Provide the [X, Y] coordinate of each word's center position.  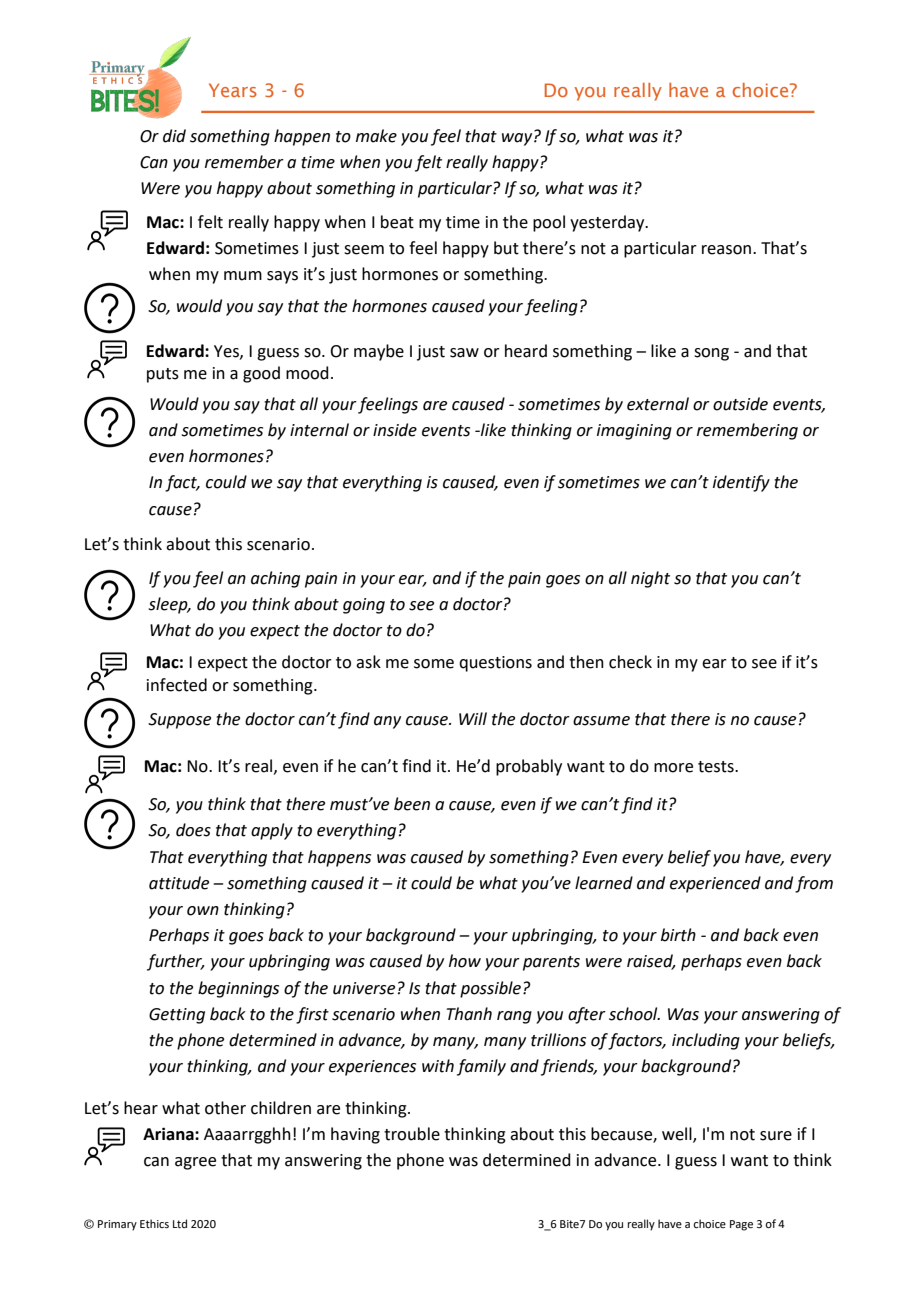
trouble [412, 1134]
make [376, 136]
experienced [715, 884]
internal [319, 430]
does [193, 830]
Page [741, 1225]
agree [195, 1163]
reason [728, 250]
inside [395, 430]
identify [741, 483]
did [174, 136]
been [412, 804]
